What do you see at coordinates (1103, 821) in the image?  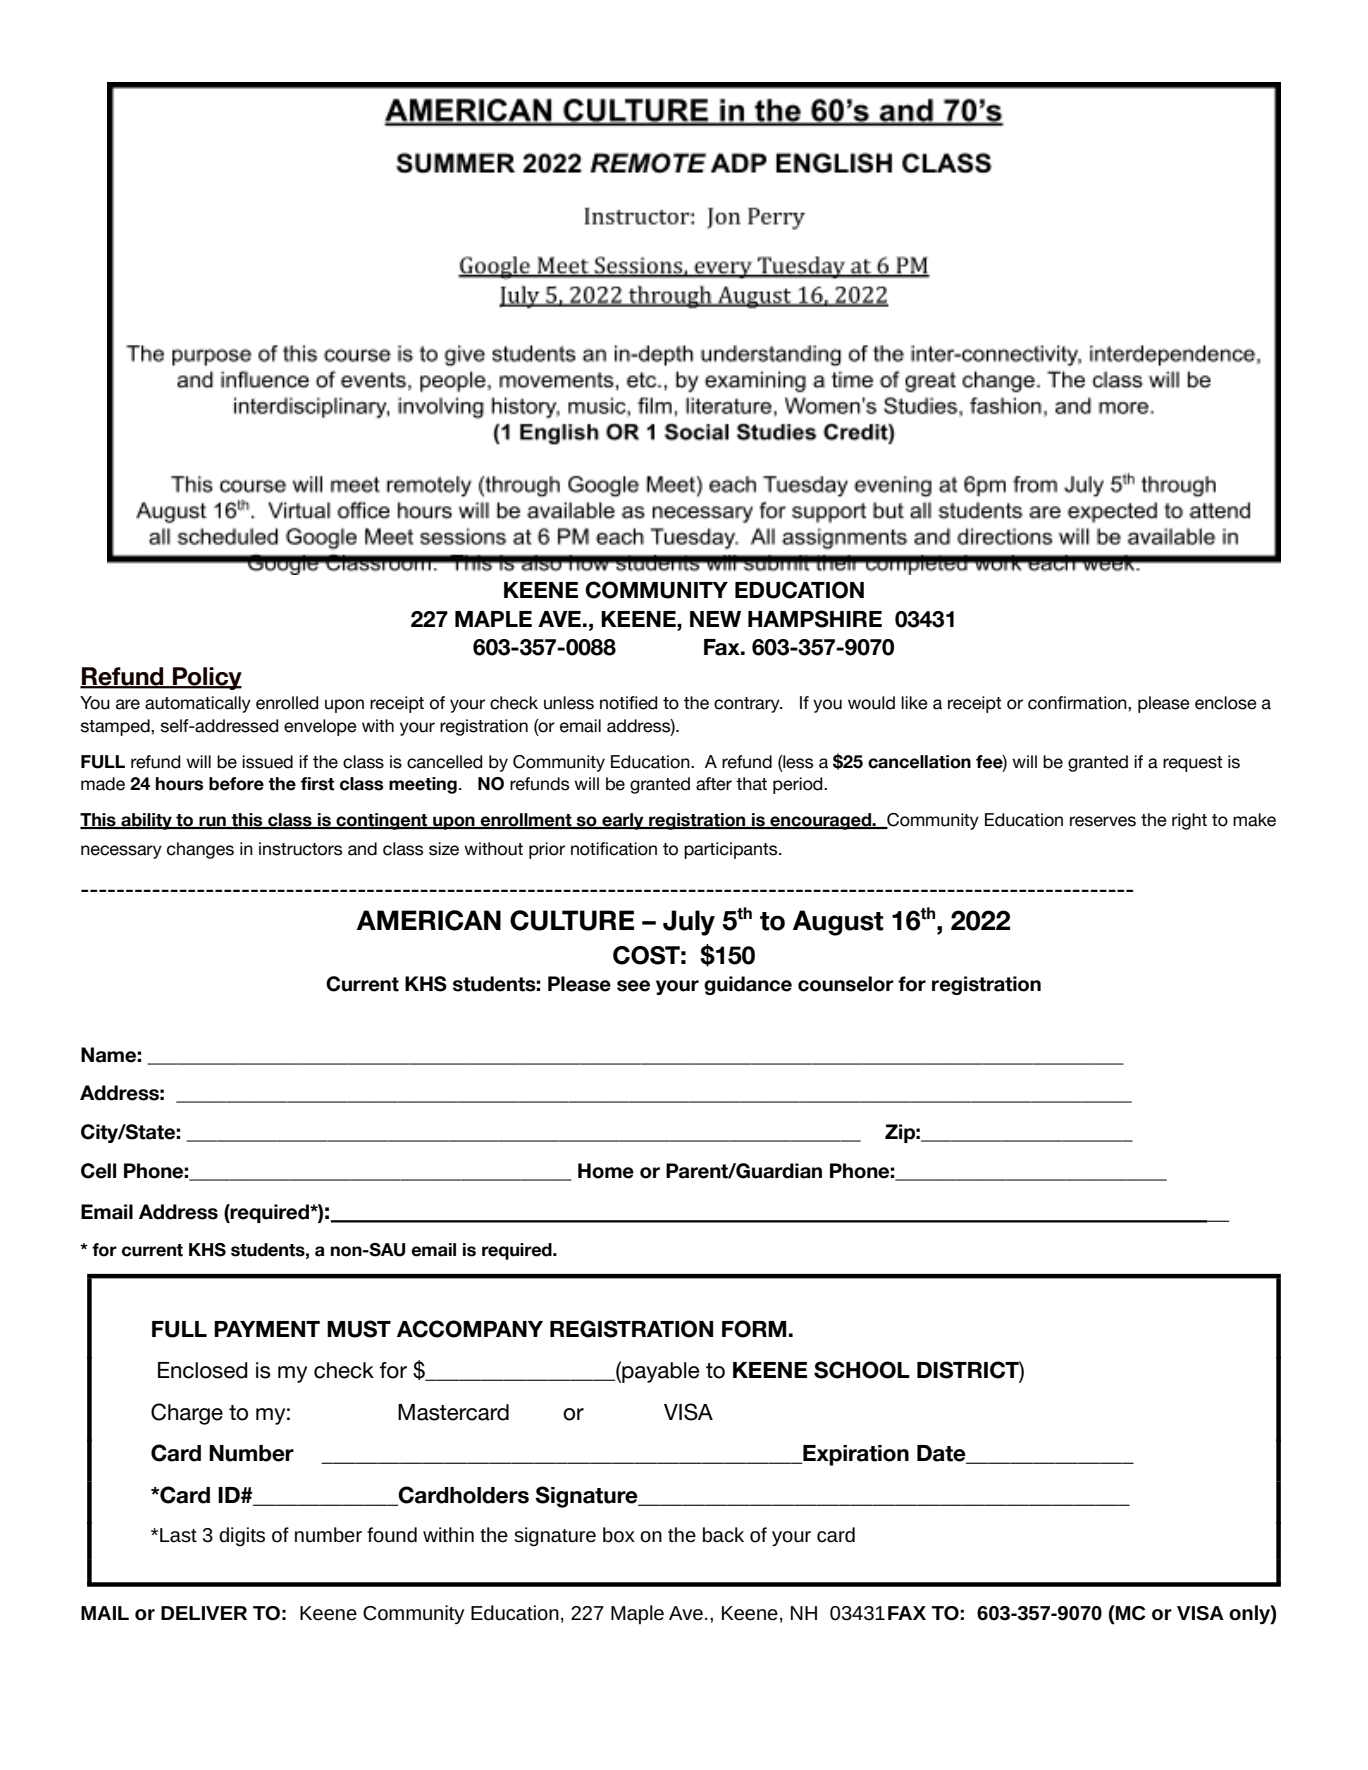 I see `reserves` at bounding box center [1103, 821].
